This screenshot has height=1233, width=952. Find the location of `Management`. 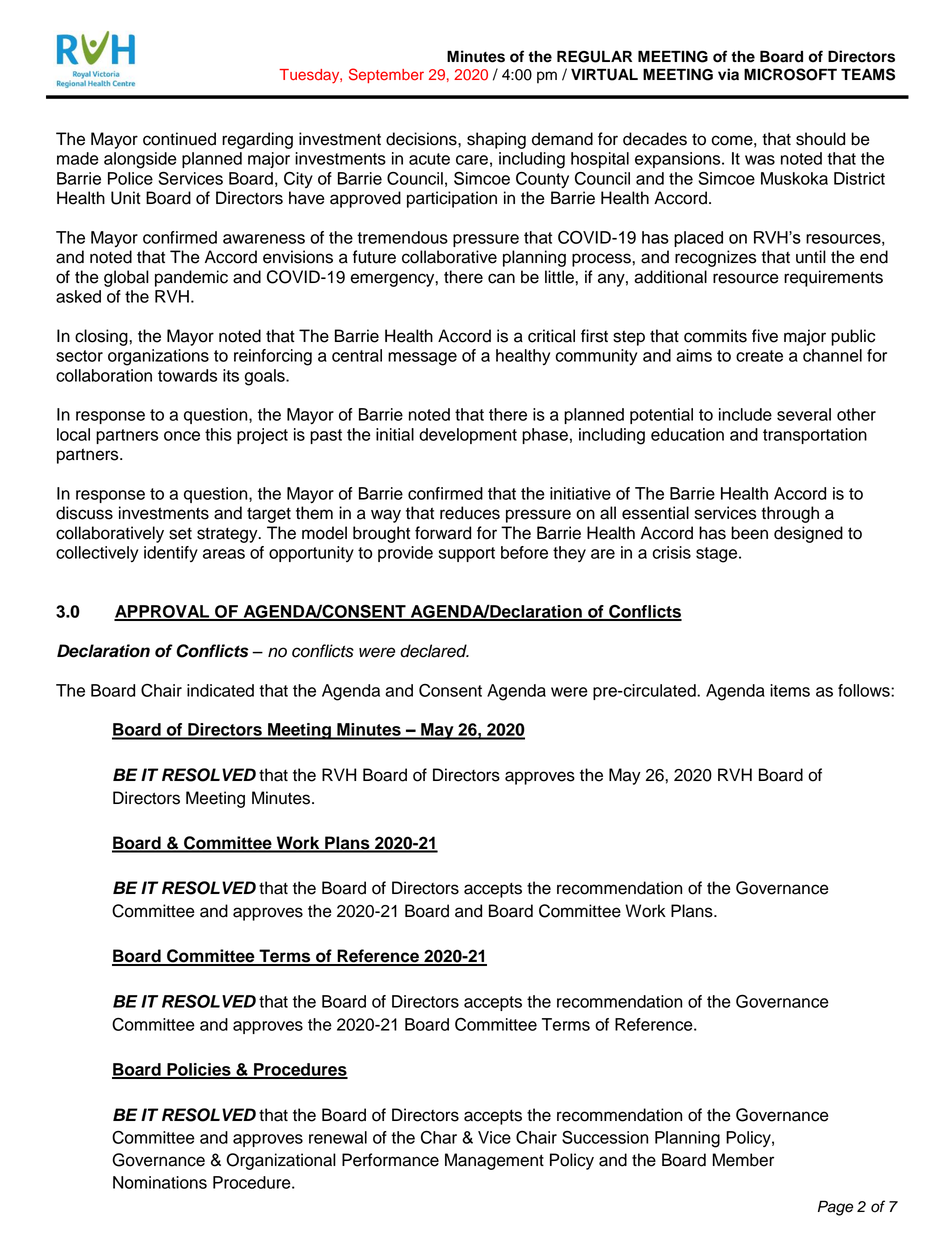

Management is located at coordinates (494, 1161).
